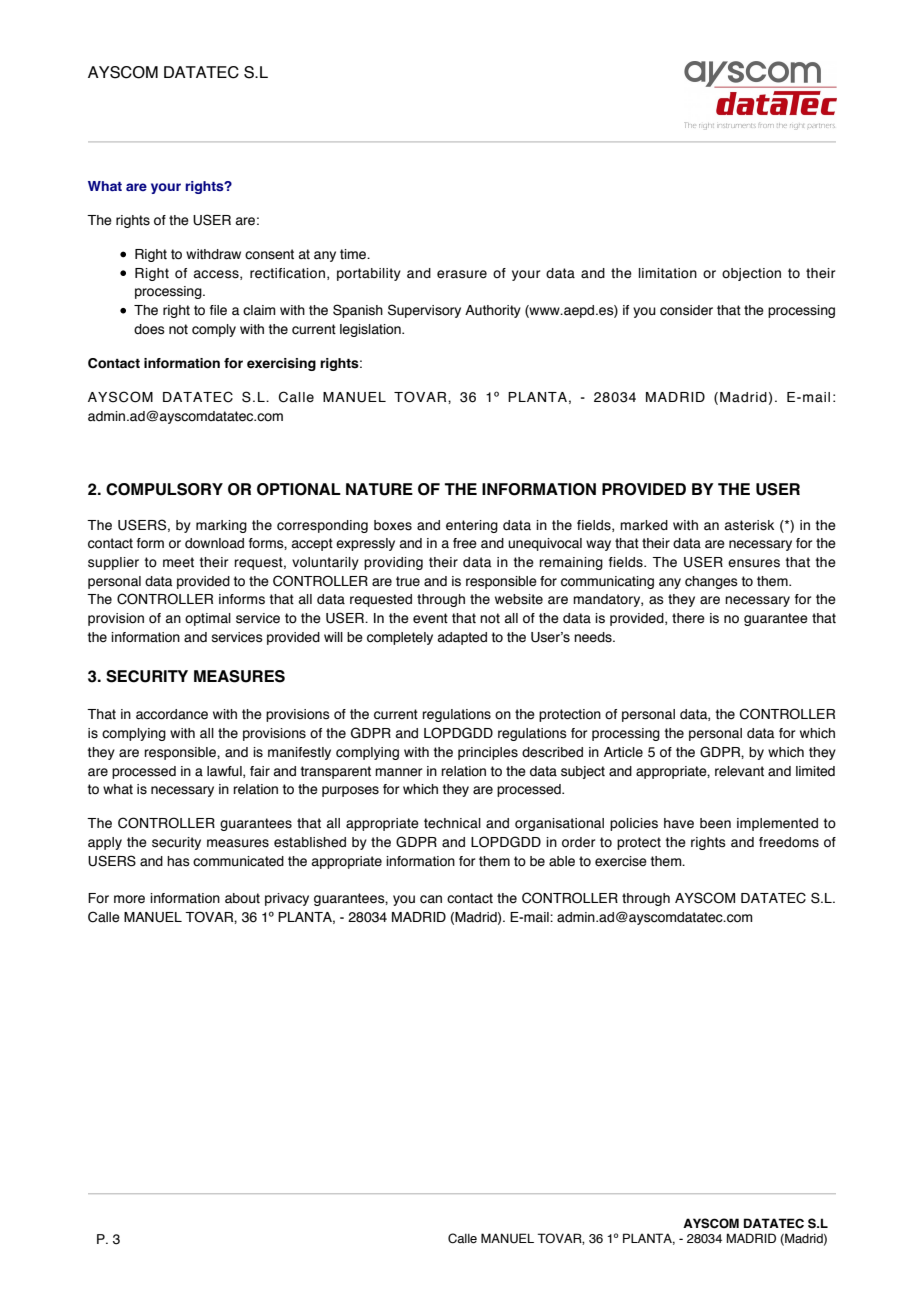  What do you see at coordinates (711, 582) in the screenshot?
I see `changes` at bounding box center [711, 582].
